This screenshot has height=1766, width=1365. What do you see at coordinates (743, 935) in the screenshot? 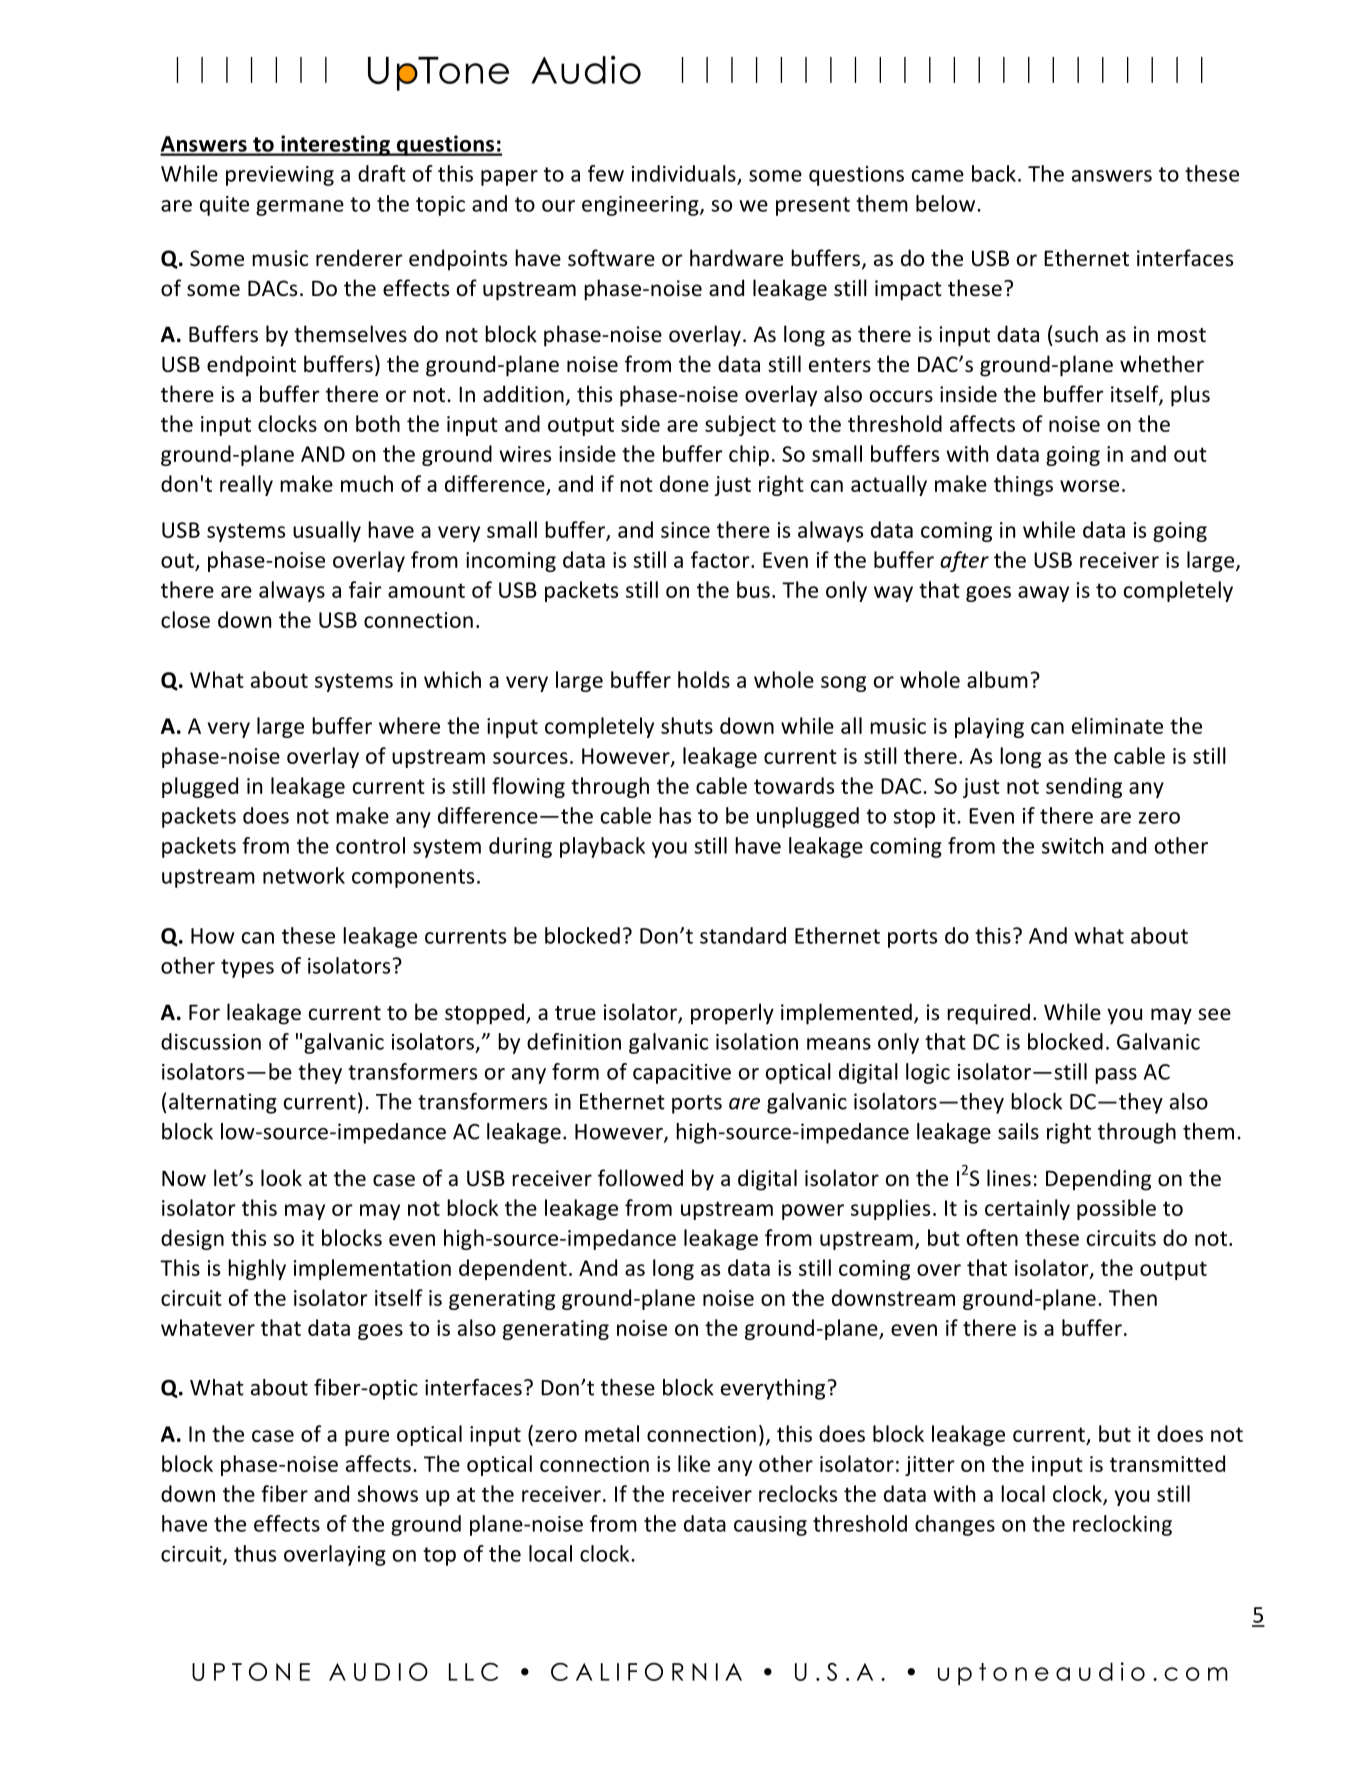
I see `standard` at bounding box center [743, 935].
